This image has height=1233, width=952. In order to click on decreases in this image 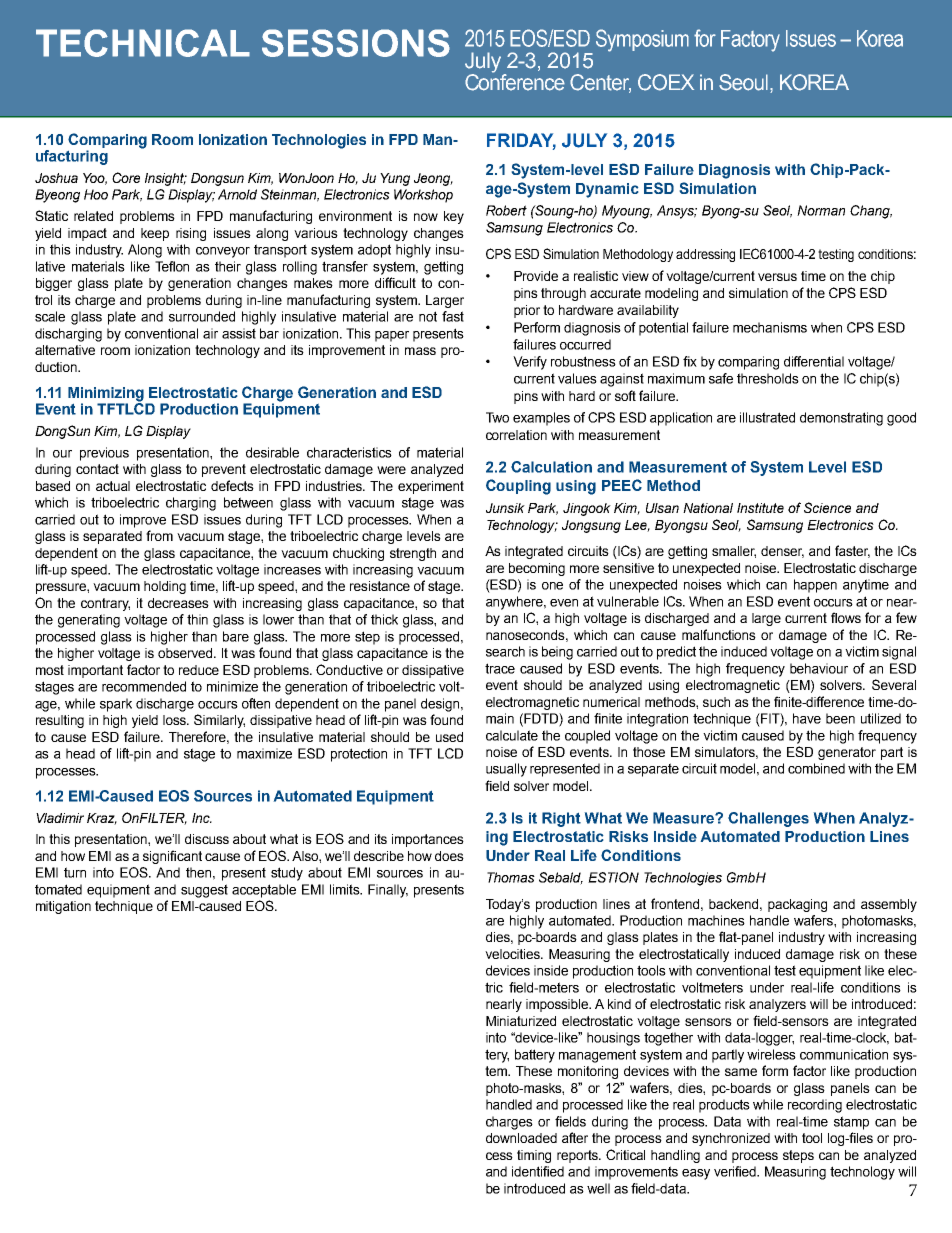, I will do `click(178, 603)`.
